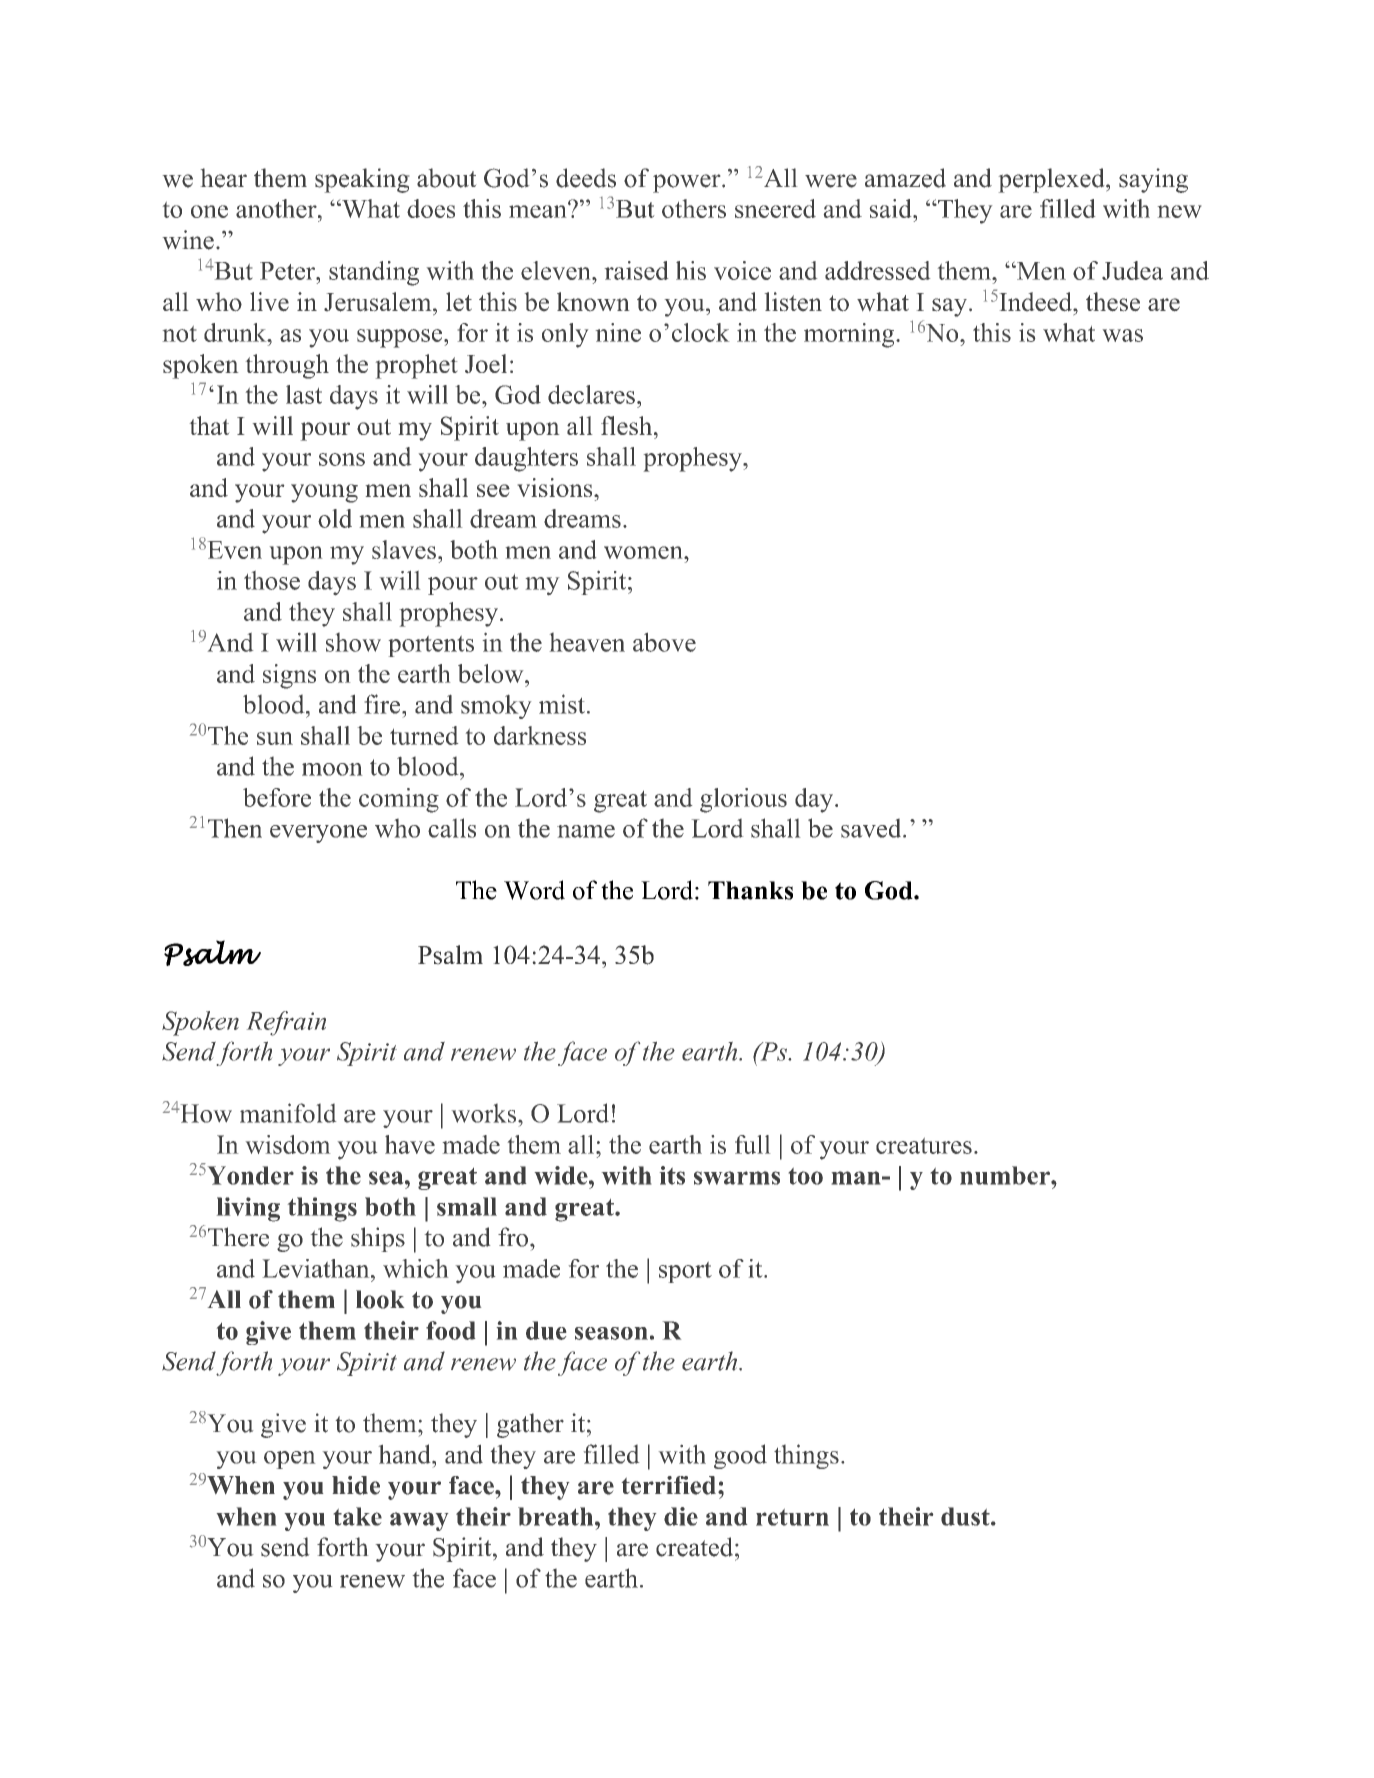 The width and height of the document is (1374, 1778). I want to click on perplexed, so click(1053, 180).
